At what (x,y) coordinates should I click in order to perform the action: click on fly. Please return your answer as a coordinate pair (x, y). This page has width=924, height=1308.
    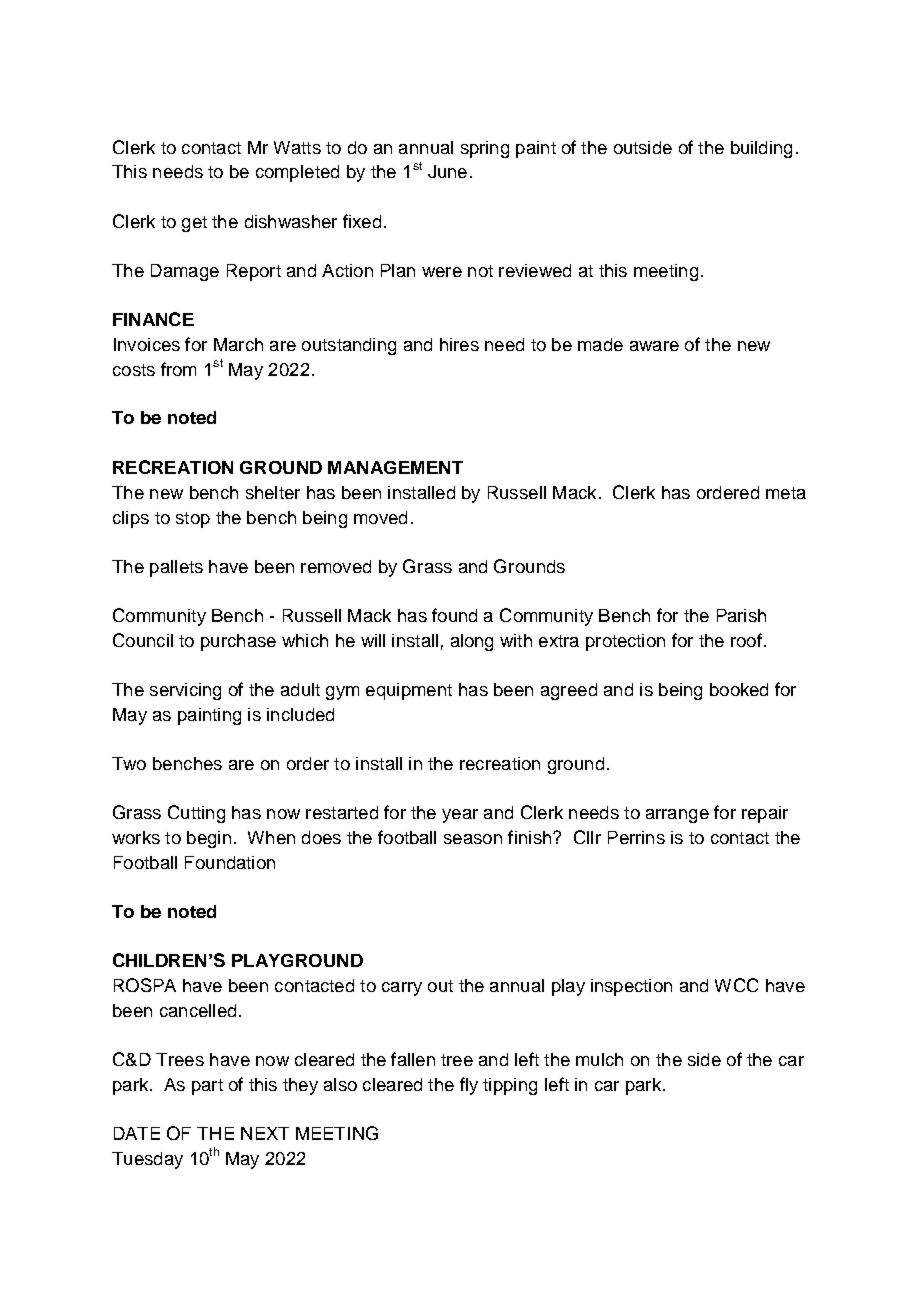
    Looking at the image, I should click on (469, 1086).
